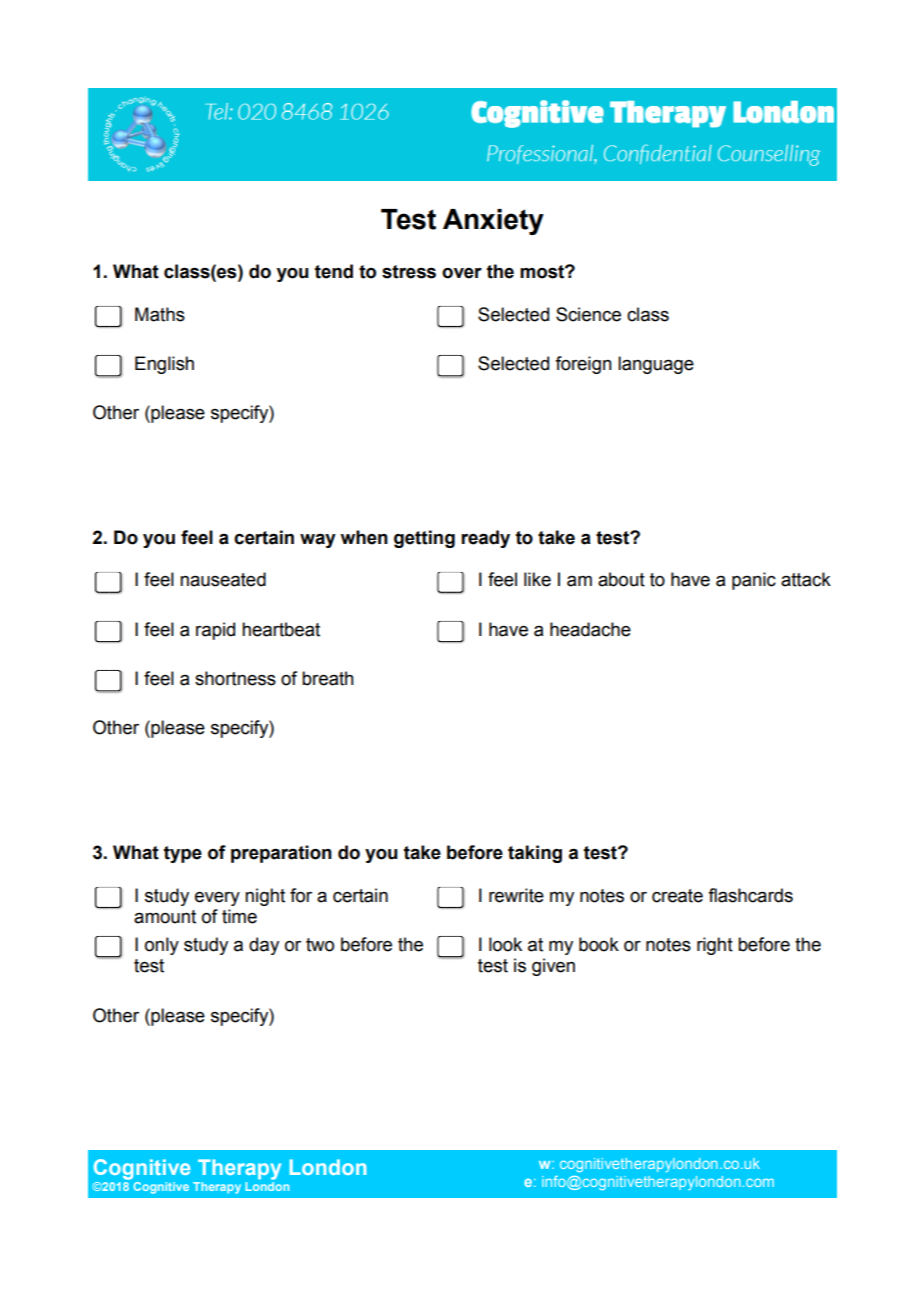  What do you see at coordinates (334, 271) in the document?
I see `tend` at bounding box center [334, 271].
